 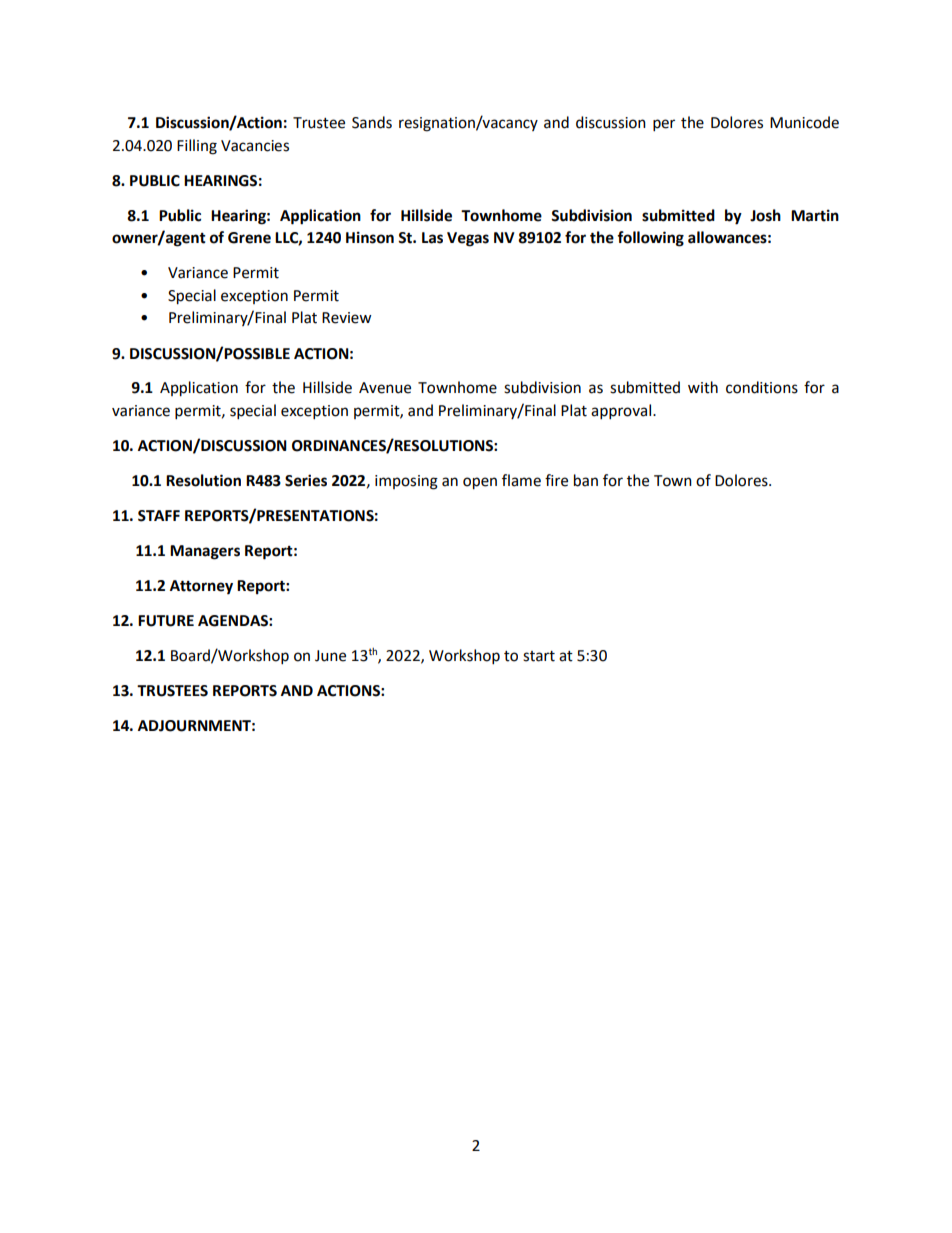 What do you see at coordinates (330, 656) in the page?
I see `June` at bounding box center [330, 656].
